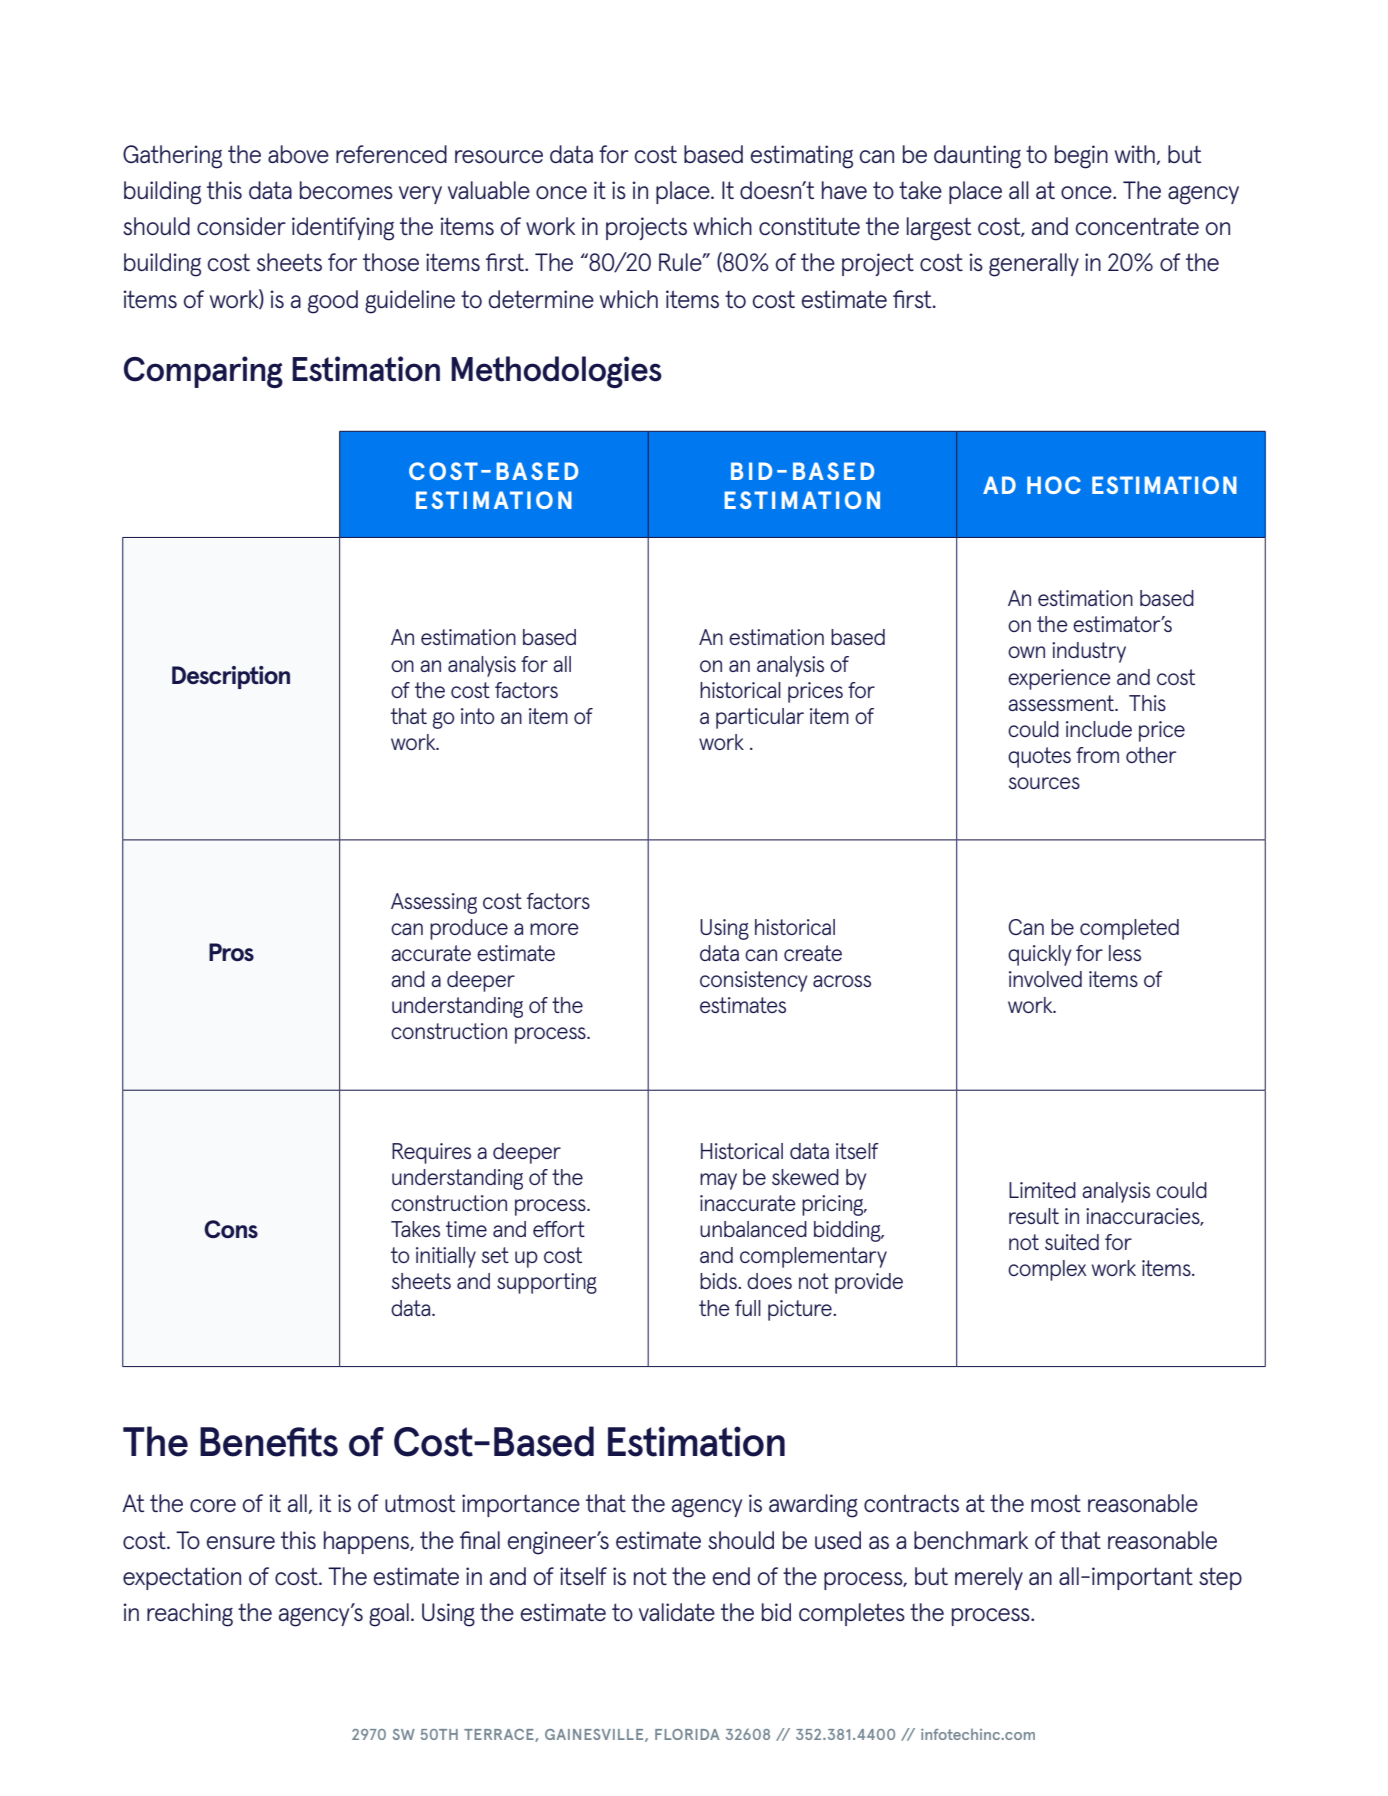  Describe the element at coordinates (346, 190) in the image. I see `becomes` at that location.
